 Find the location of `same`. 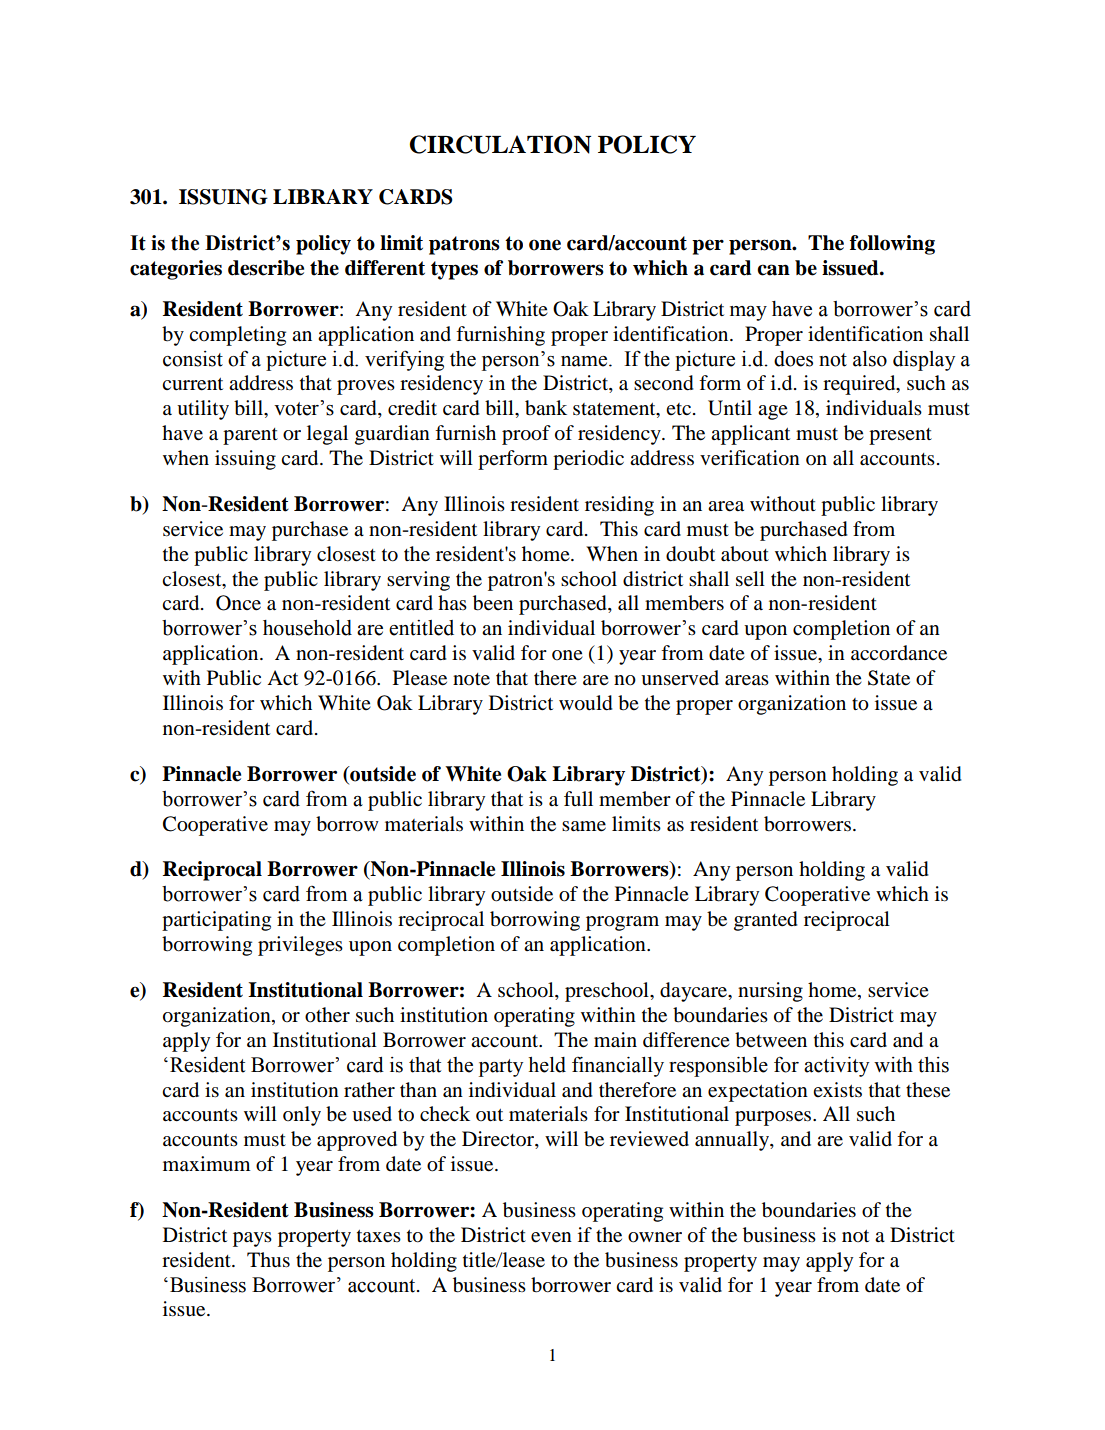

same is located at coordinates (584, 826).
